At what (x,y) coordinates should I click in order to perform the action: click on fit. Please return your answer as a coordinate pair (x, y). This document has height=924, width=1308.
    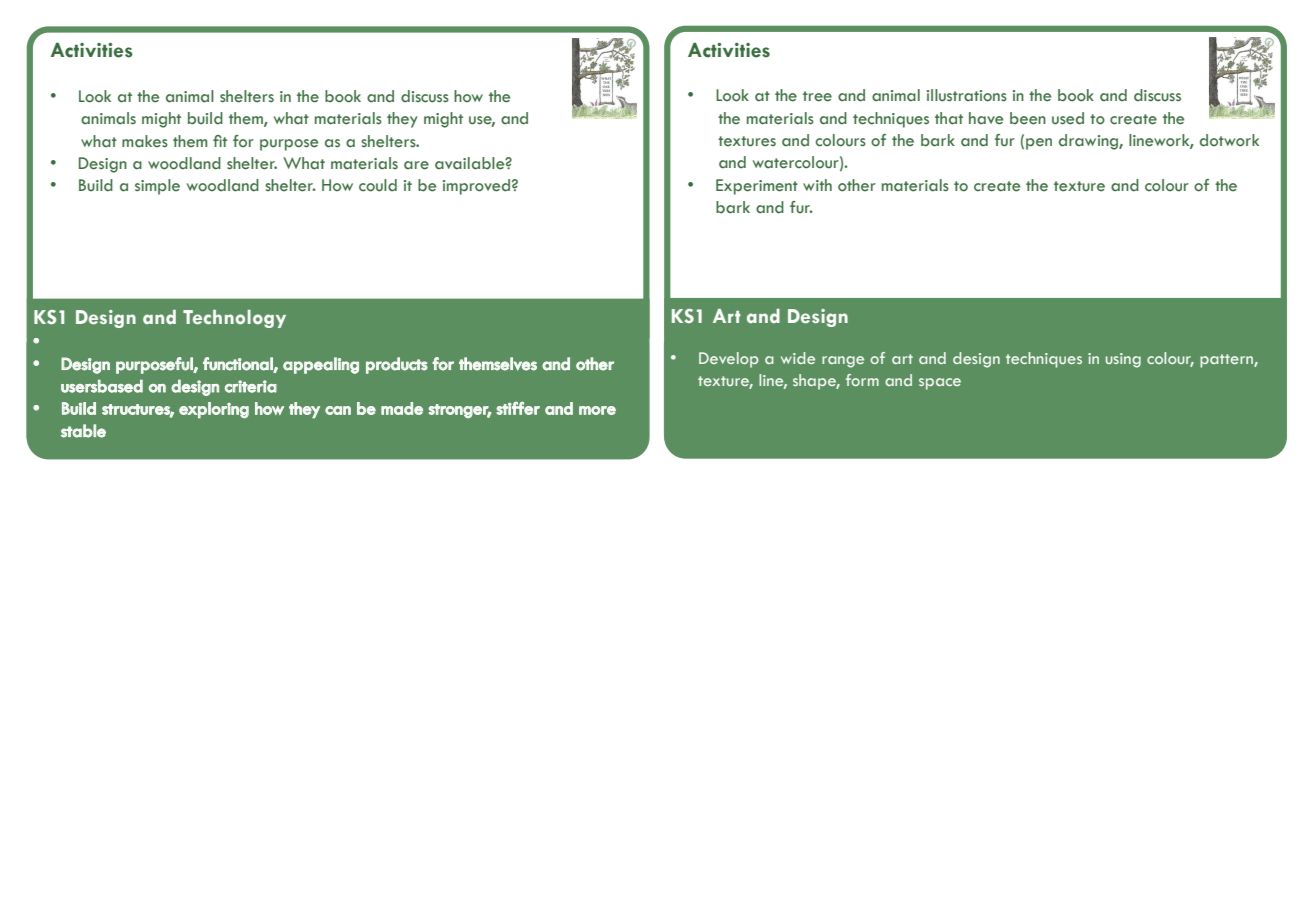
    Looking at the image, I should click on (220, 141).
